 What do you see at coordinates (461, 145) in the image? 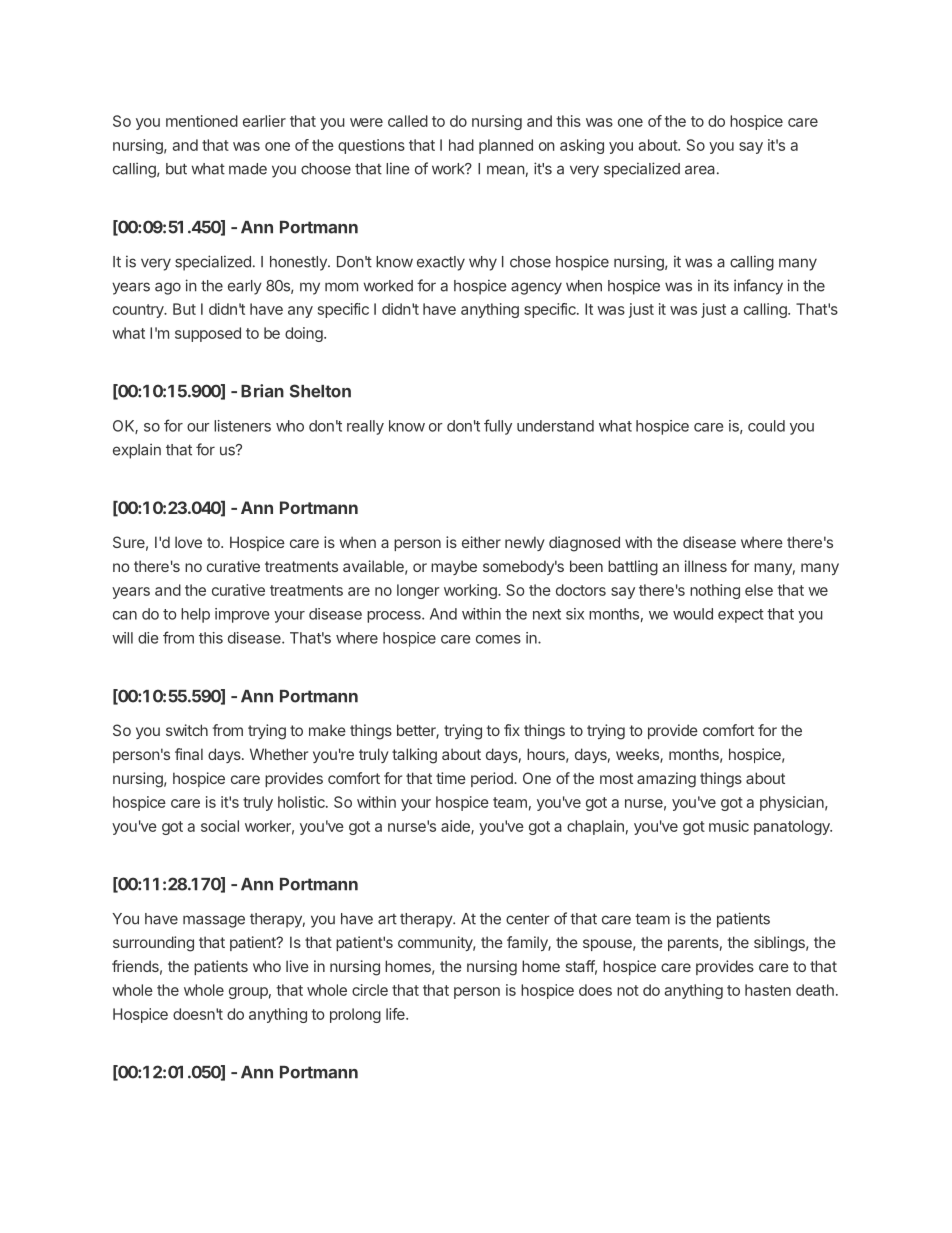
I see `had` at bounding box center [461, 145].
